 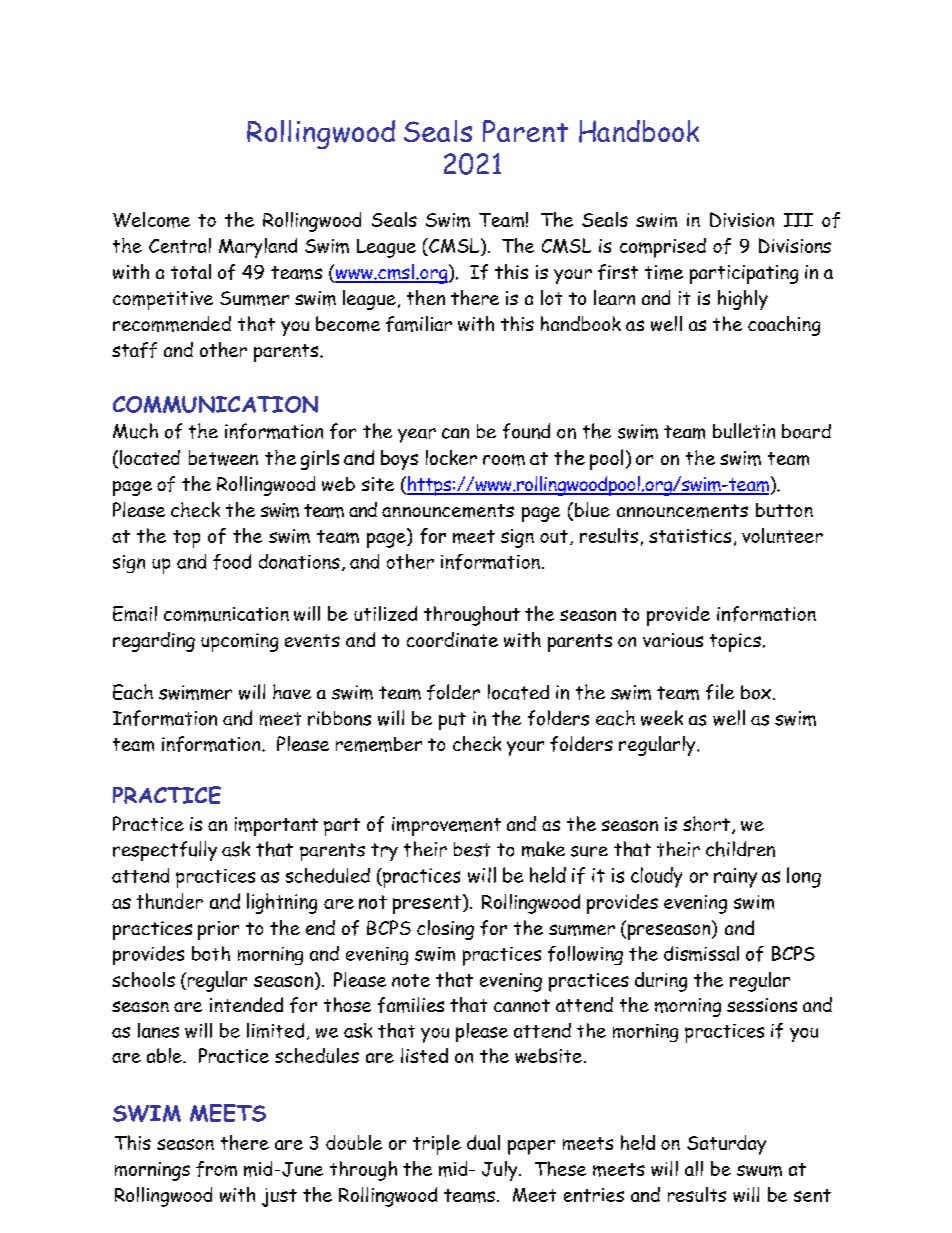 I want to click on put, so click(x=452, y=721).
